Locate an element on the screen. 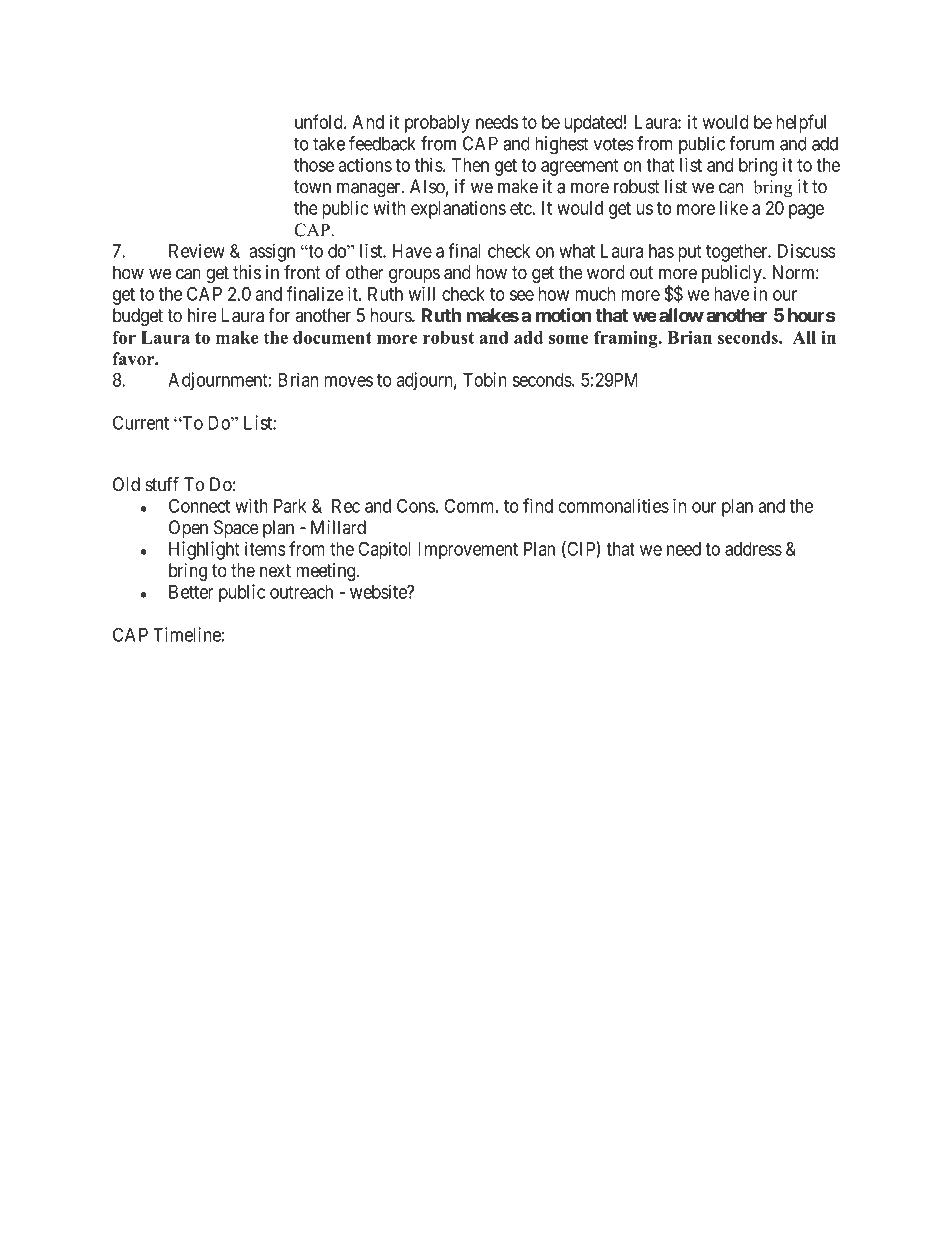 The width and height of the screenshot is (952, 1233). forum is located at coordinates (751, 143).
